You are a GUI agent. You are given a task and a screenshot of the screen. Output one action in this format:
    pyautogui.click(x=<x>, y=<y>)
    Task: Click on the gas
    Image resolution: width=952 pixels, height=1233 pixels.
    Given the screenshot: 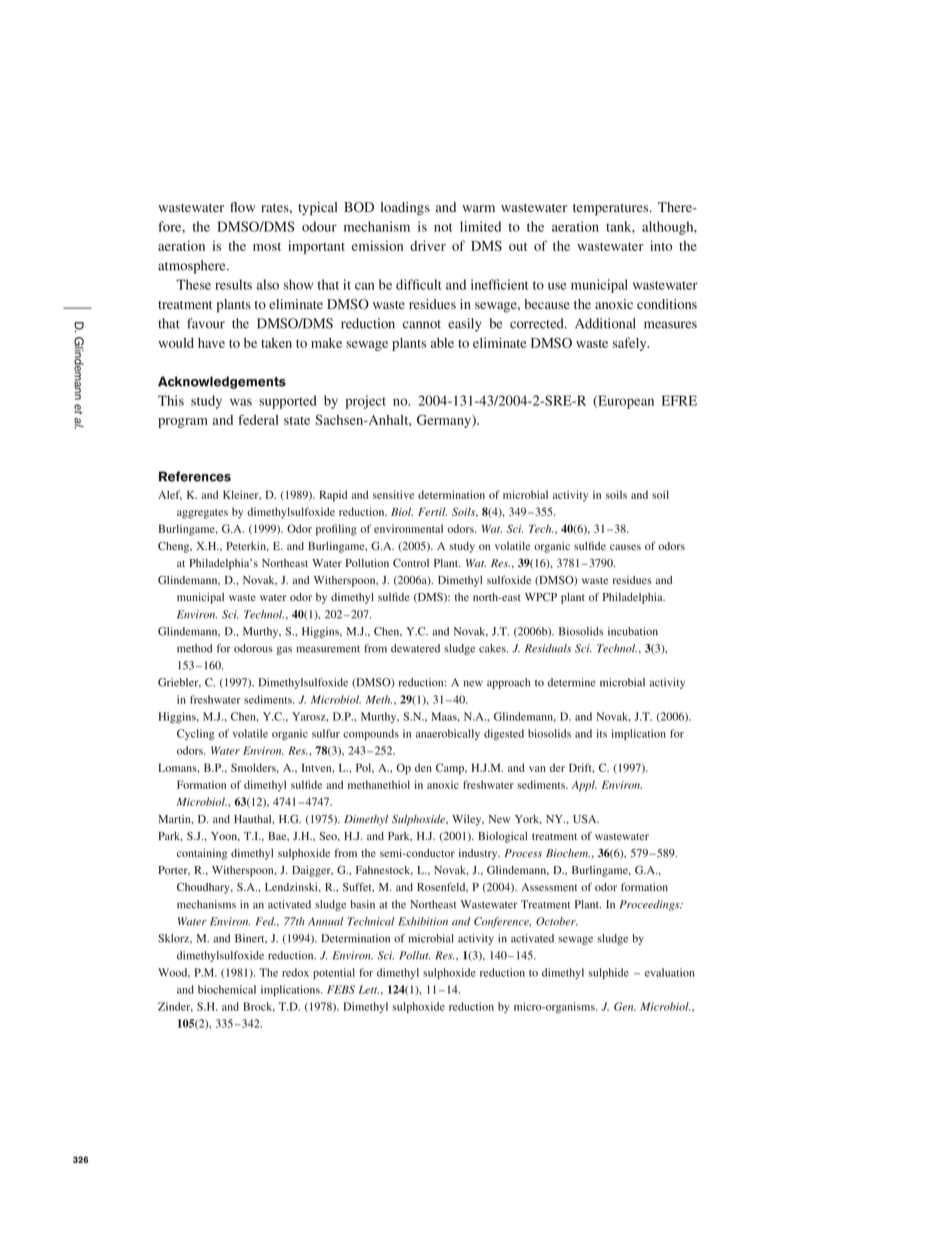 What is the action you would take?
    pyautogui.click(x=284, y=650)
